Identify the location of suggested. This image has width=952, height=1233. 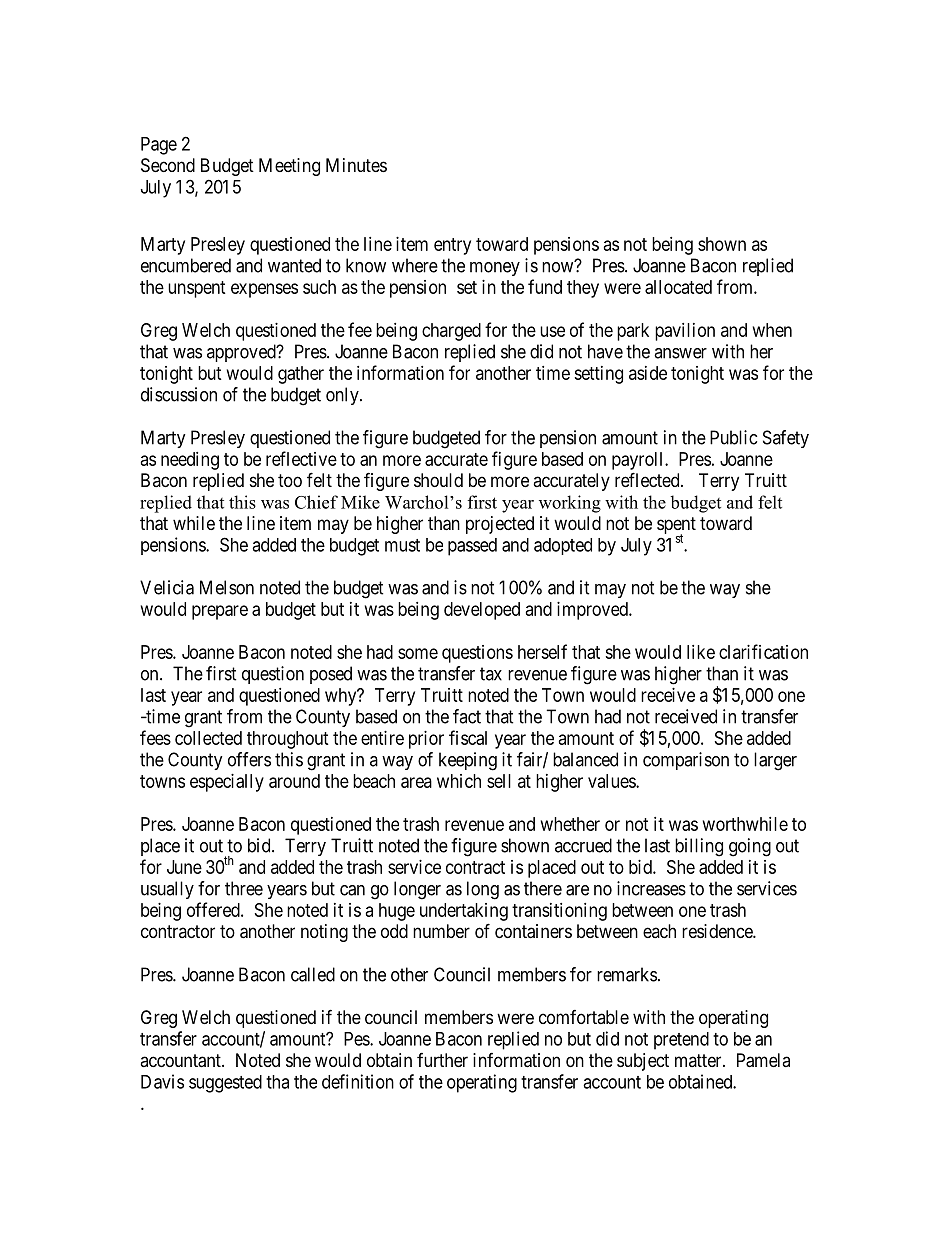
(225, 1084).
